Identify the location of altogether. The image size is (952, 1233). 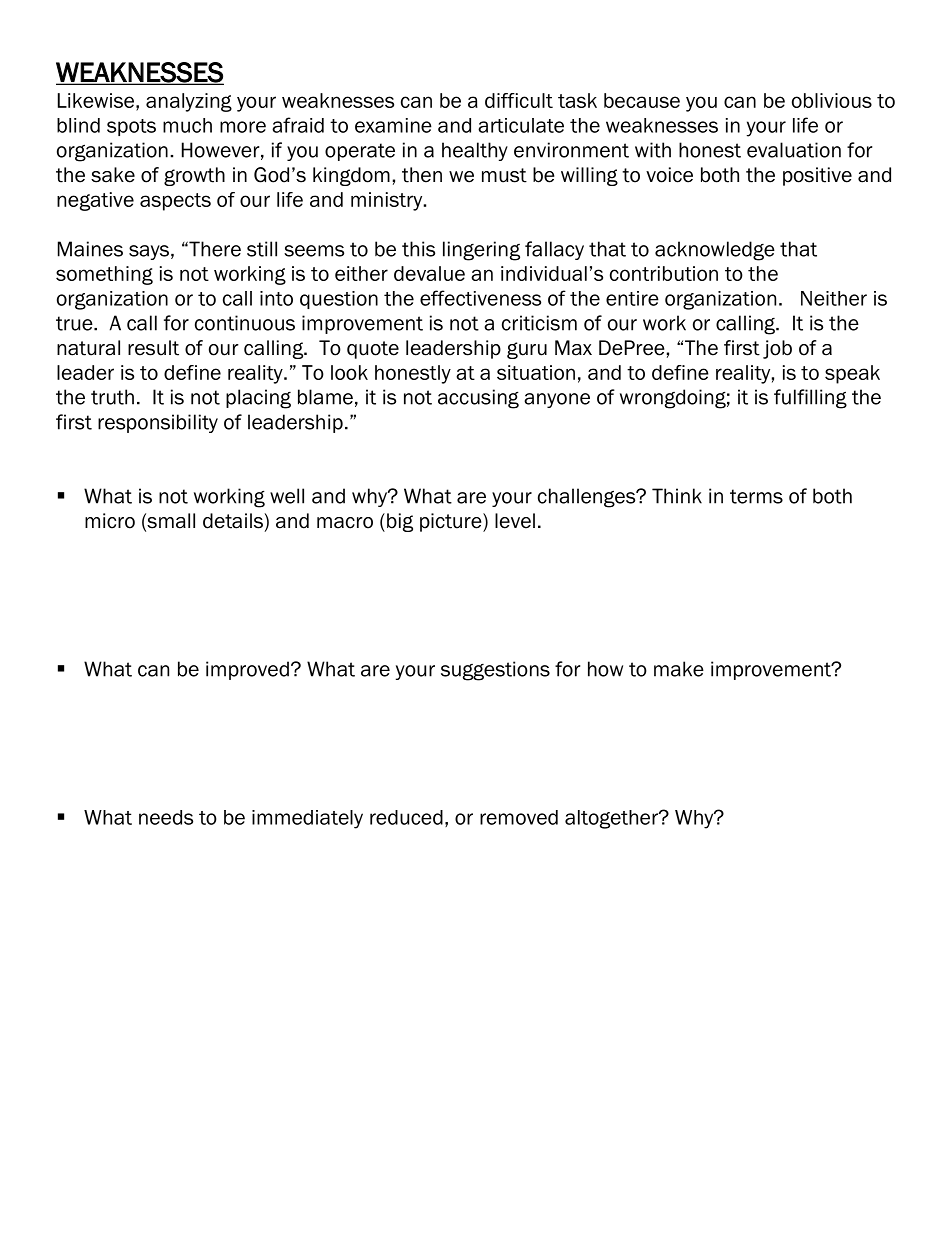
(612, 819).
